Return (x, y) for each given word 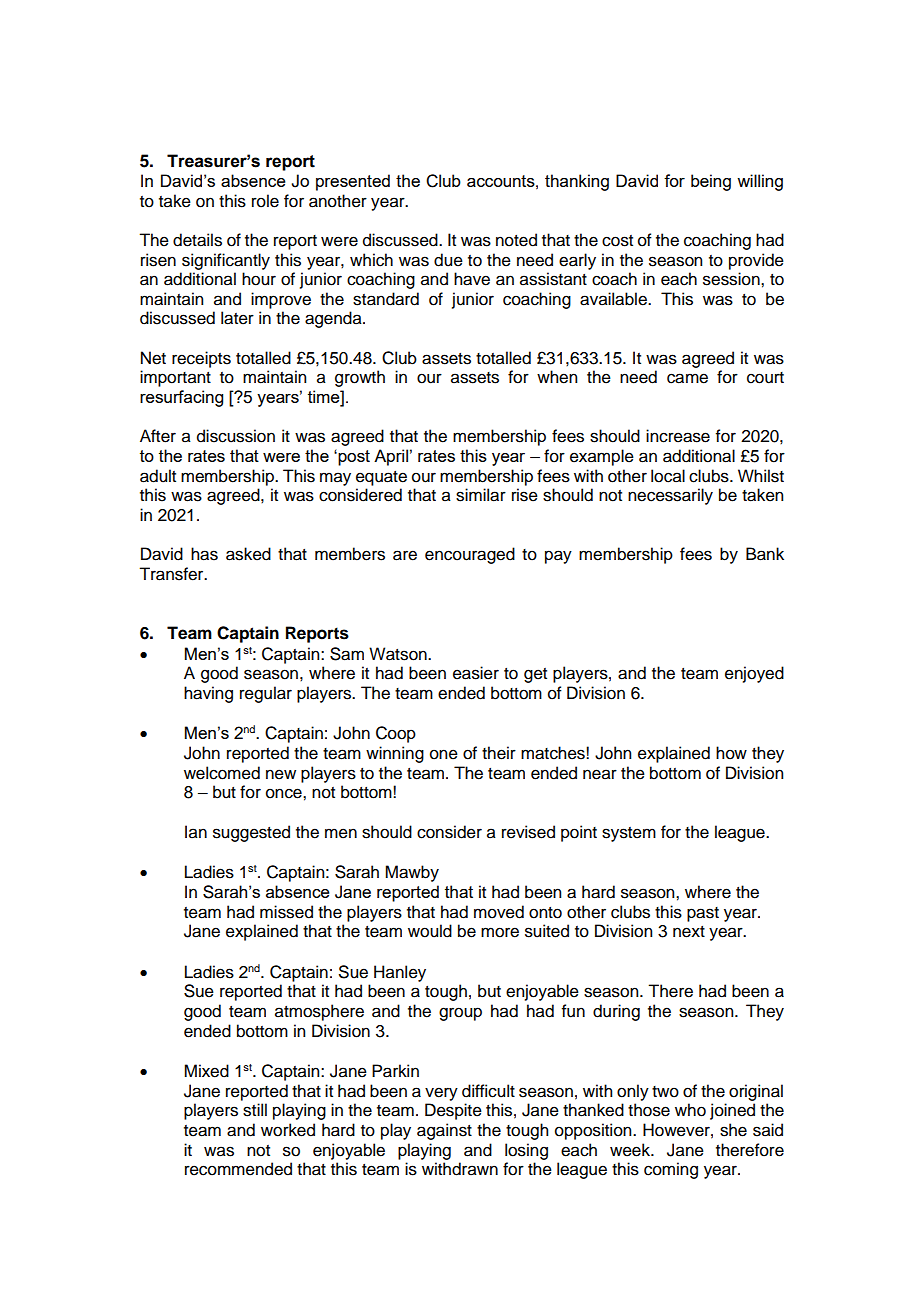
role (265, 201)
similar (481, 495)
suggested (251, 833)
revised (528, 832)
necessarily (670, 496)
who (690, 1110)
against (444, 1131)
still (255, 1110)
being (711, 182)
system (629, 834)
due (448, 260)
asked (248, 554)
